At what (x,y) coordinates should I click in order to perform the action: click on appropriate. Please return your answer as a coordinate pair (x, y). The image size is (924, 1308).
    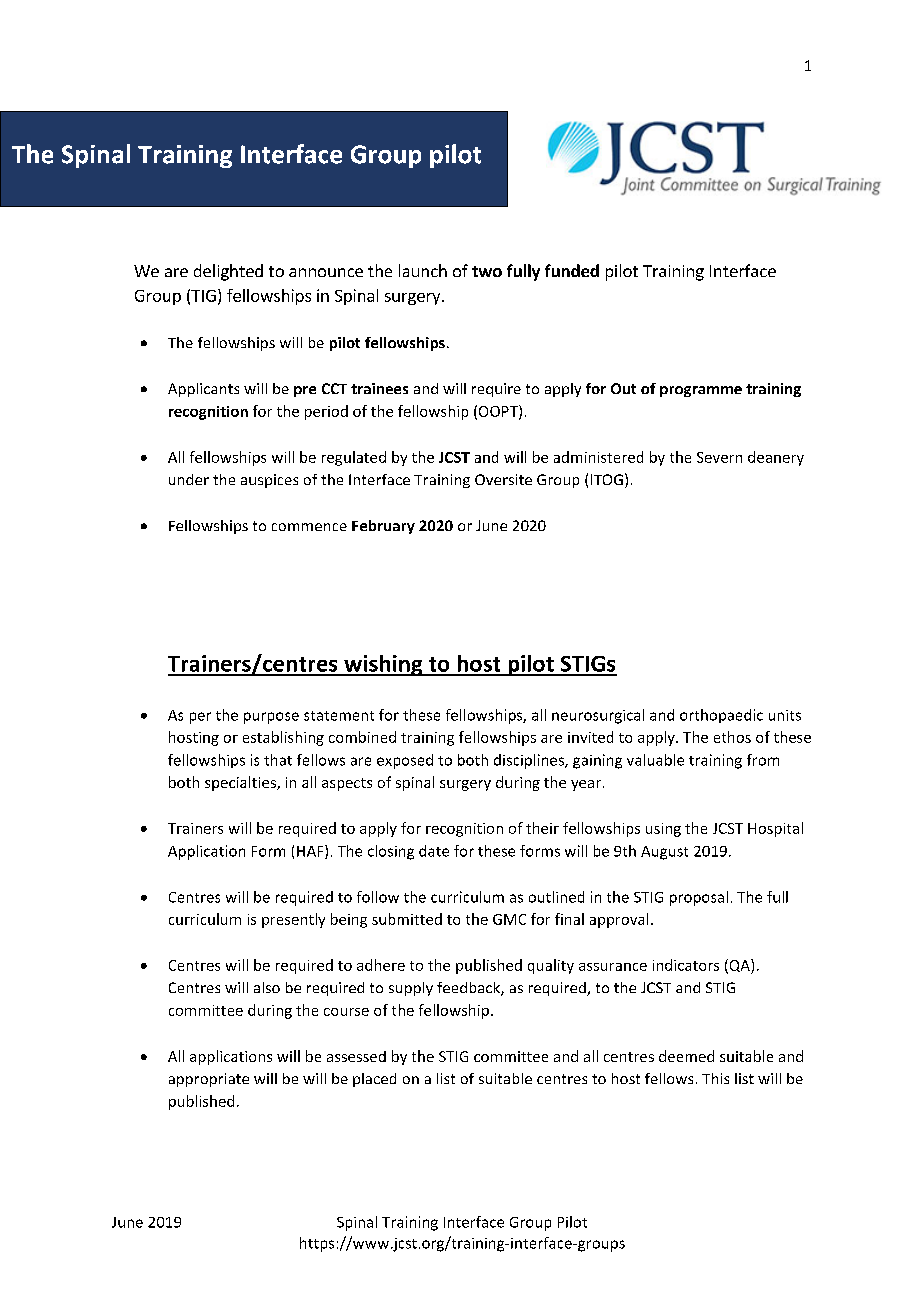
    Looking at the image, I should click on (209, 1080).
